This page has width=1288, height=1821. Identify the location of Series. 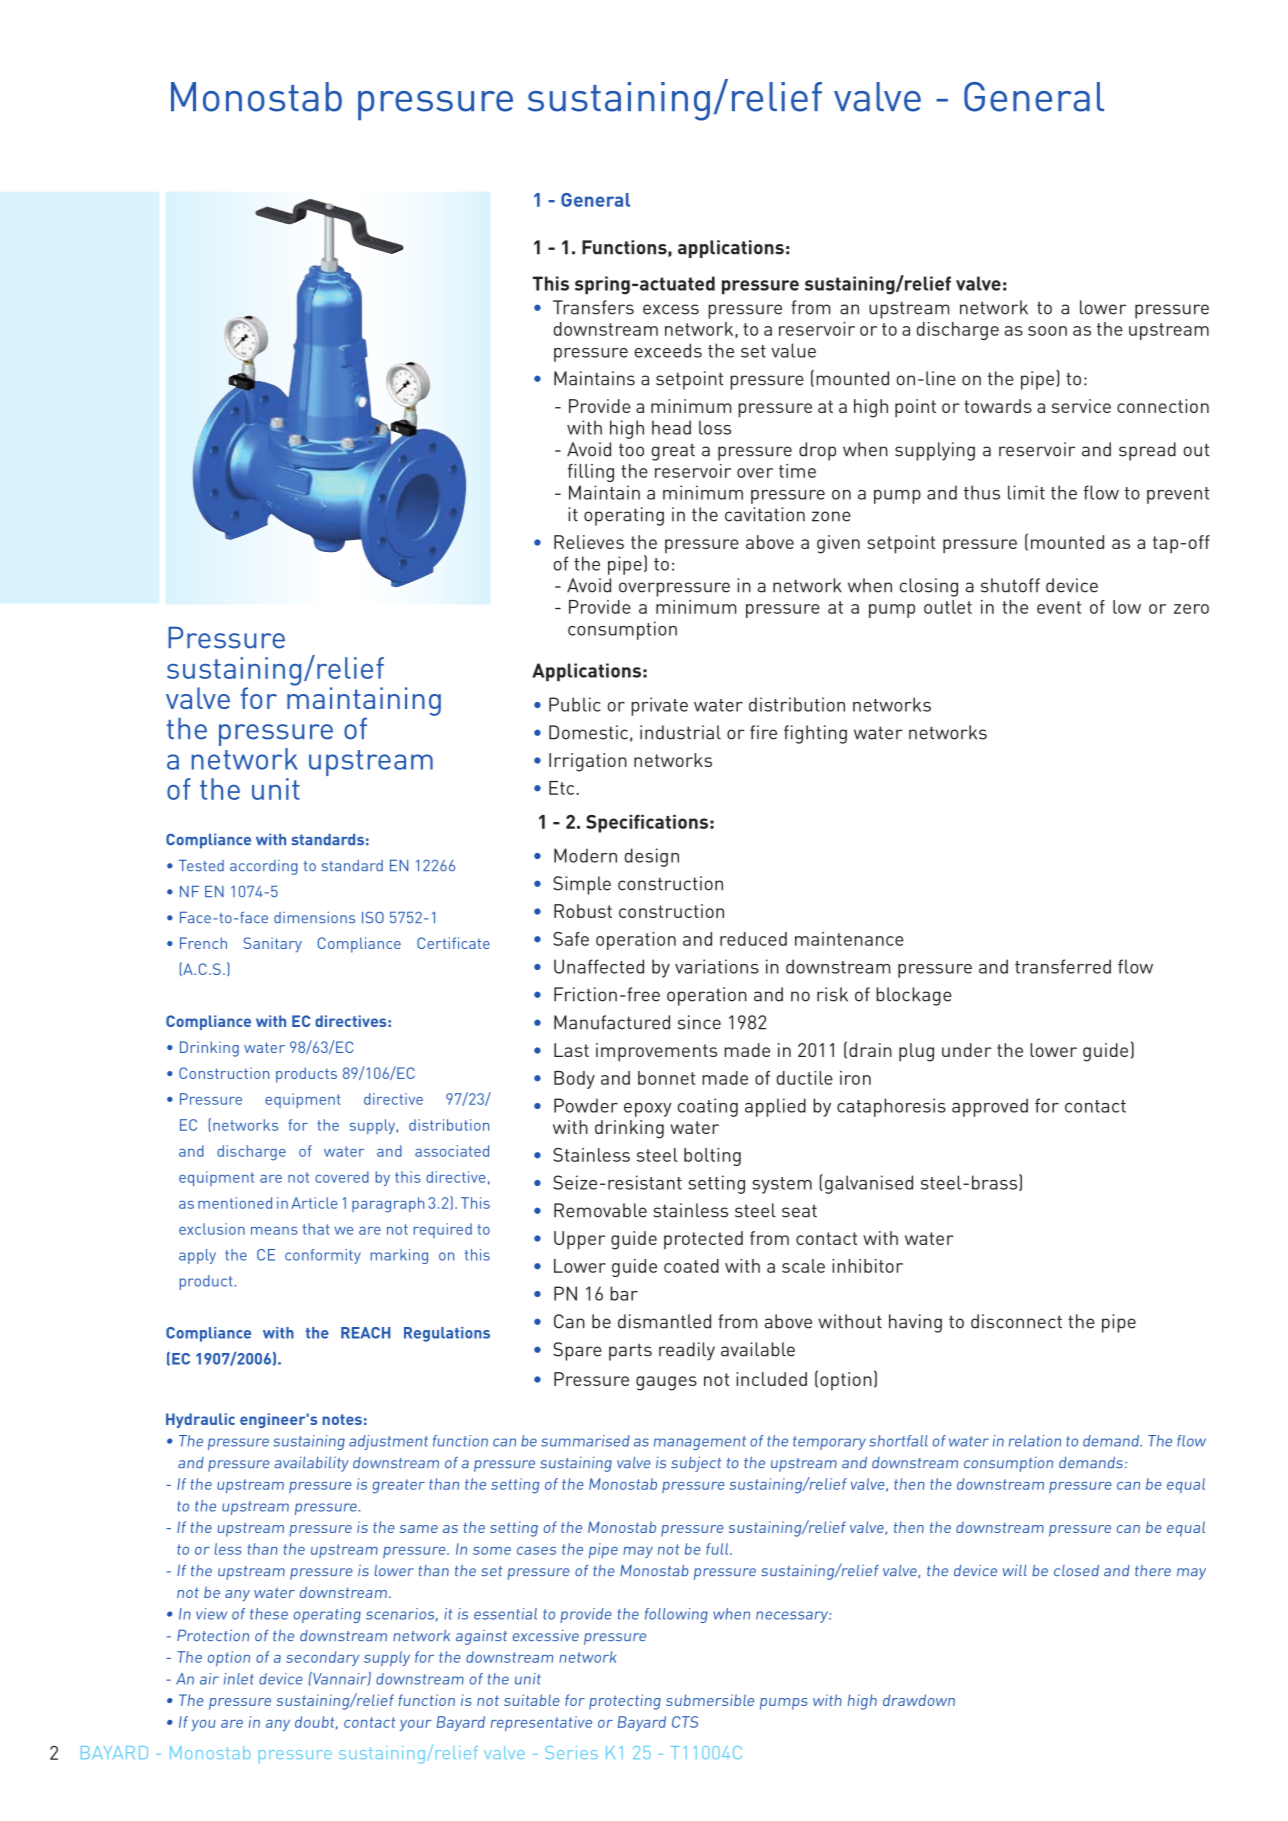
(571, 1752).
